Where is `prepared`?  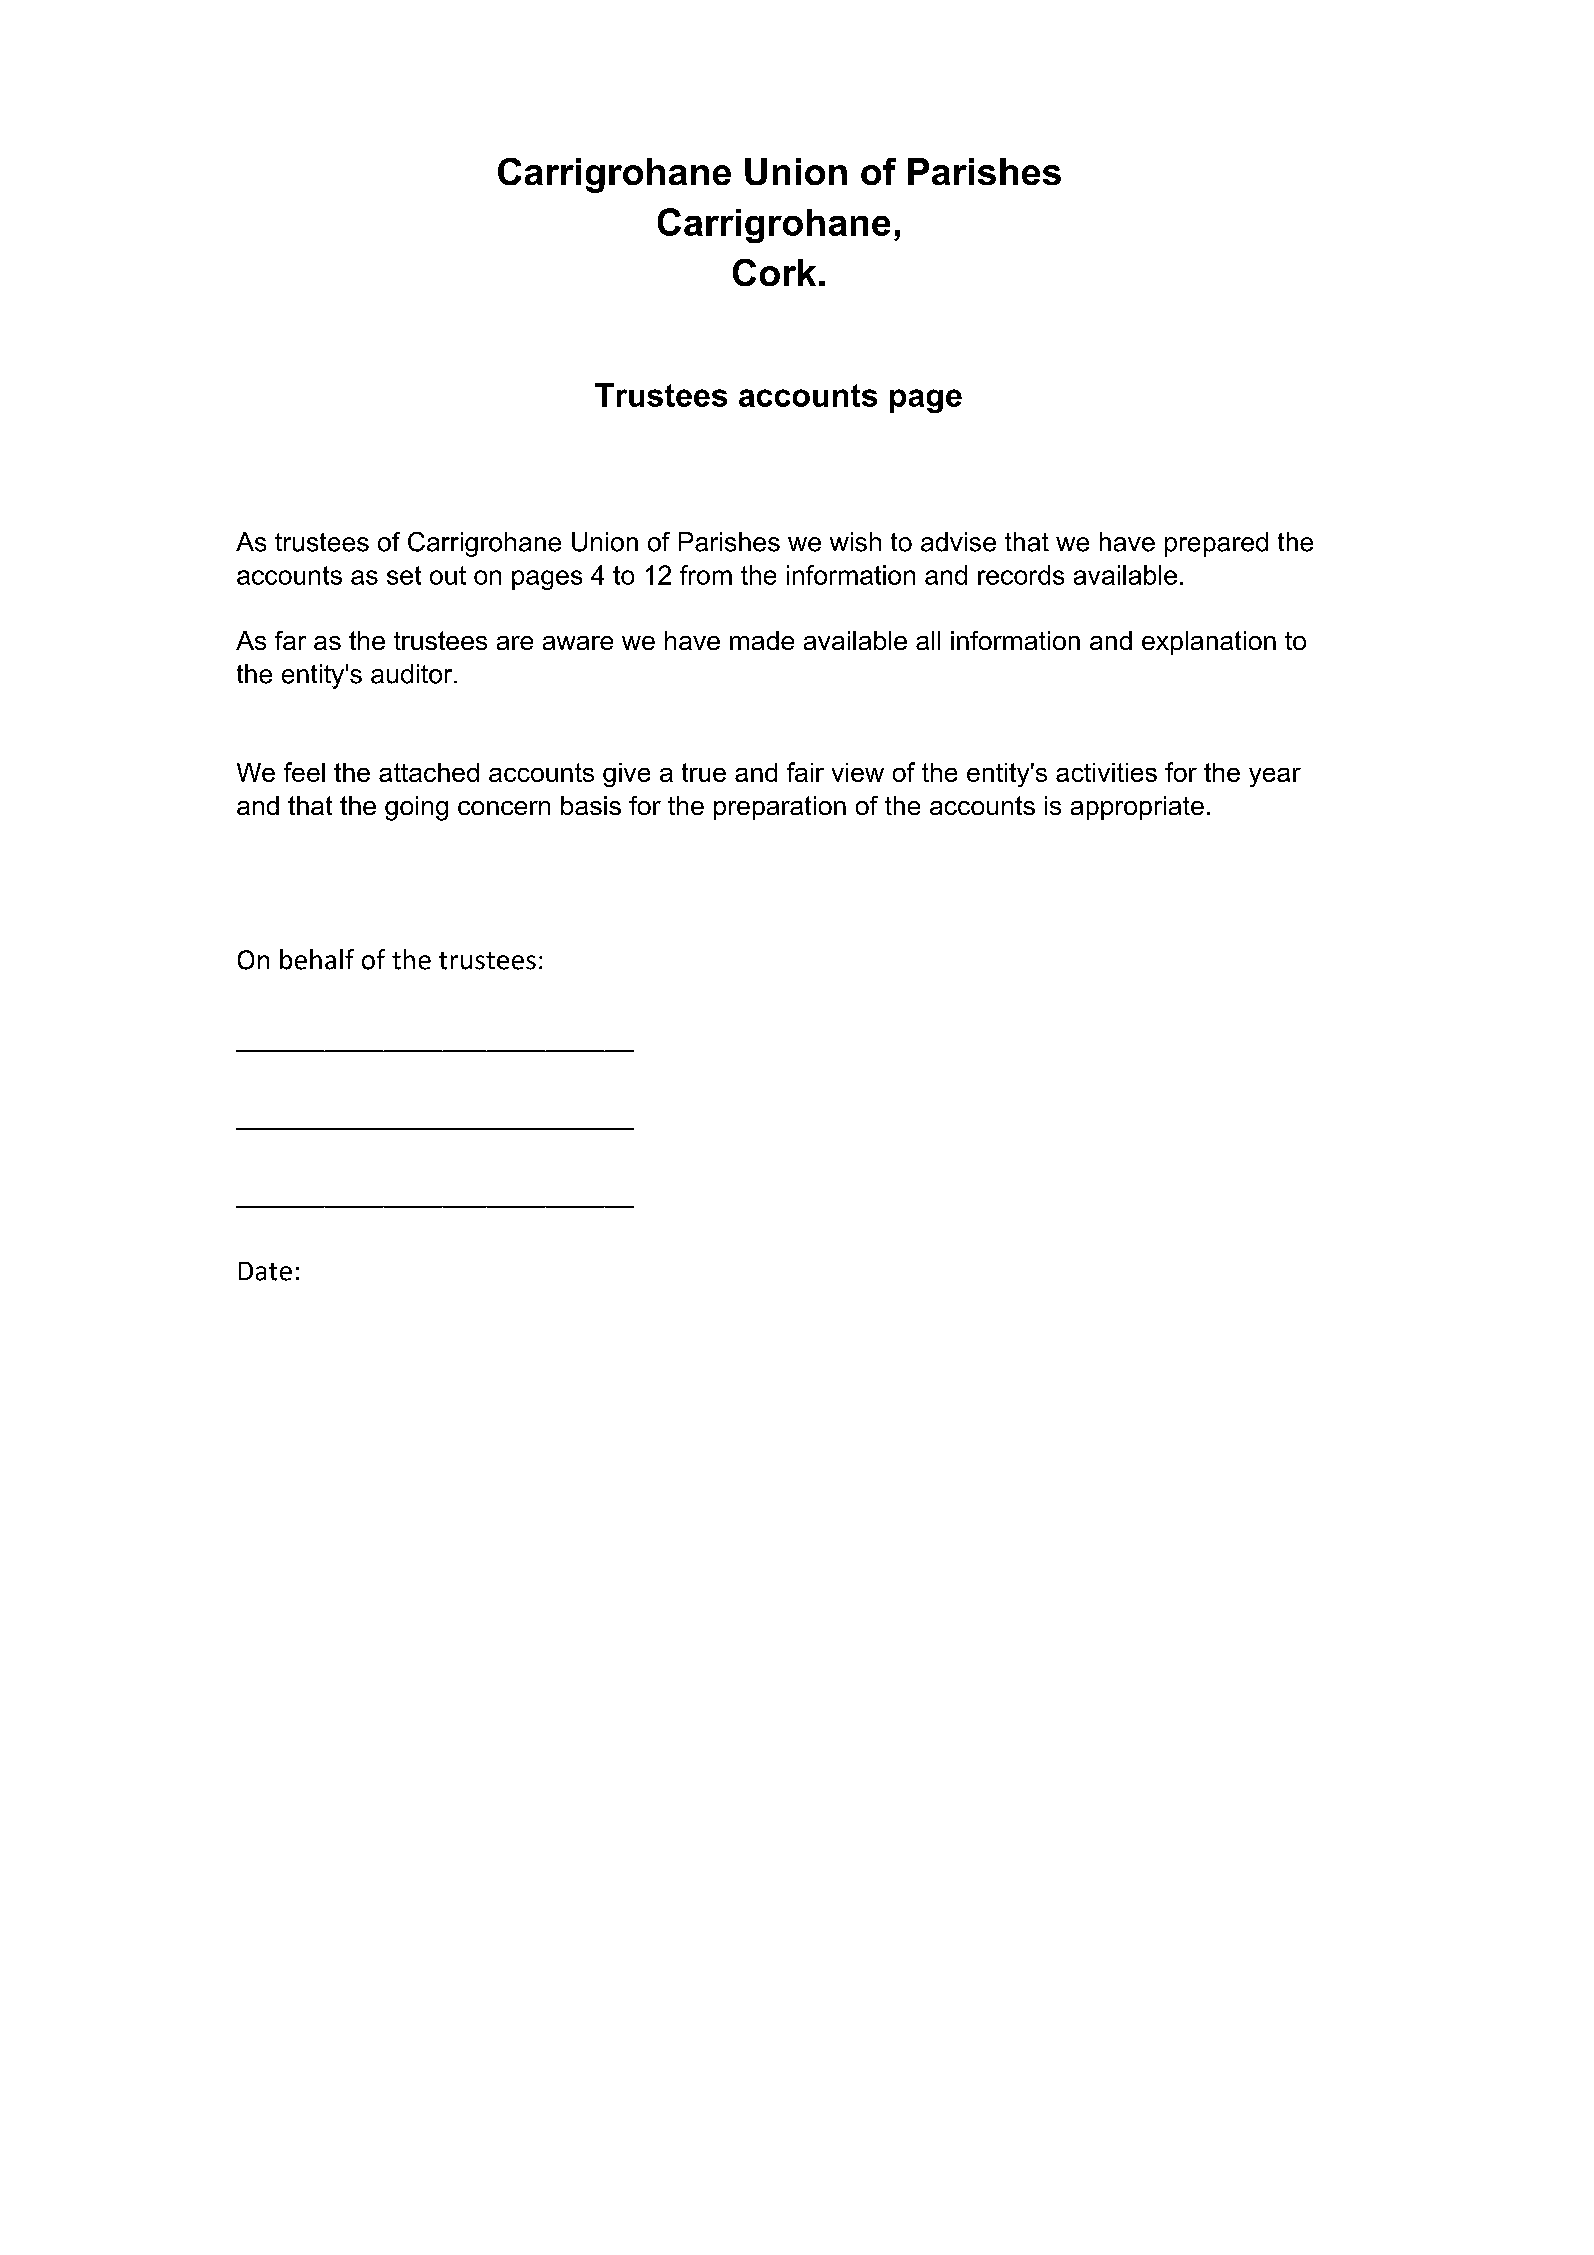
prepared is located at coordinates (1216, 544).
